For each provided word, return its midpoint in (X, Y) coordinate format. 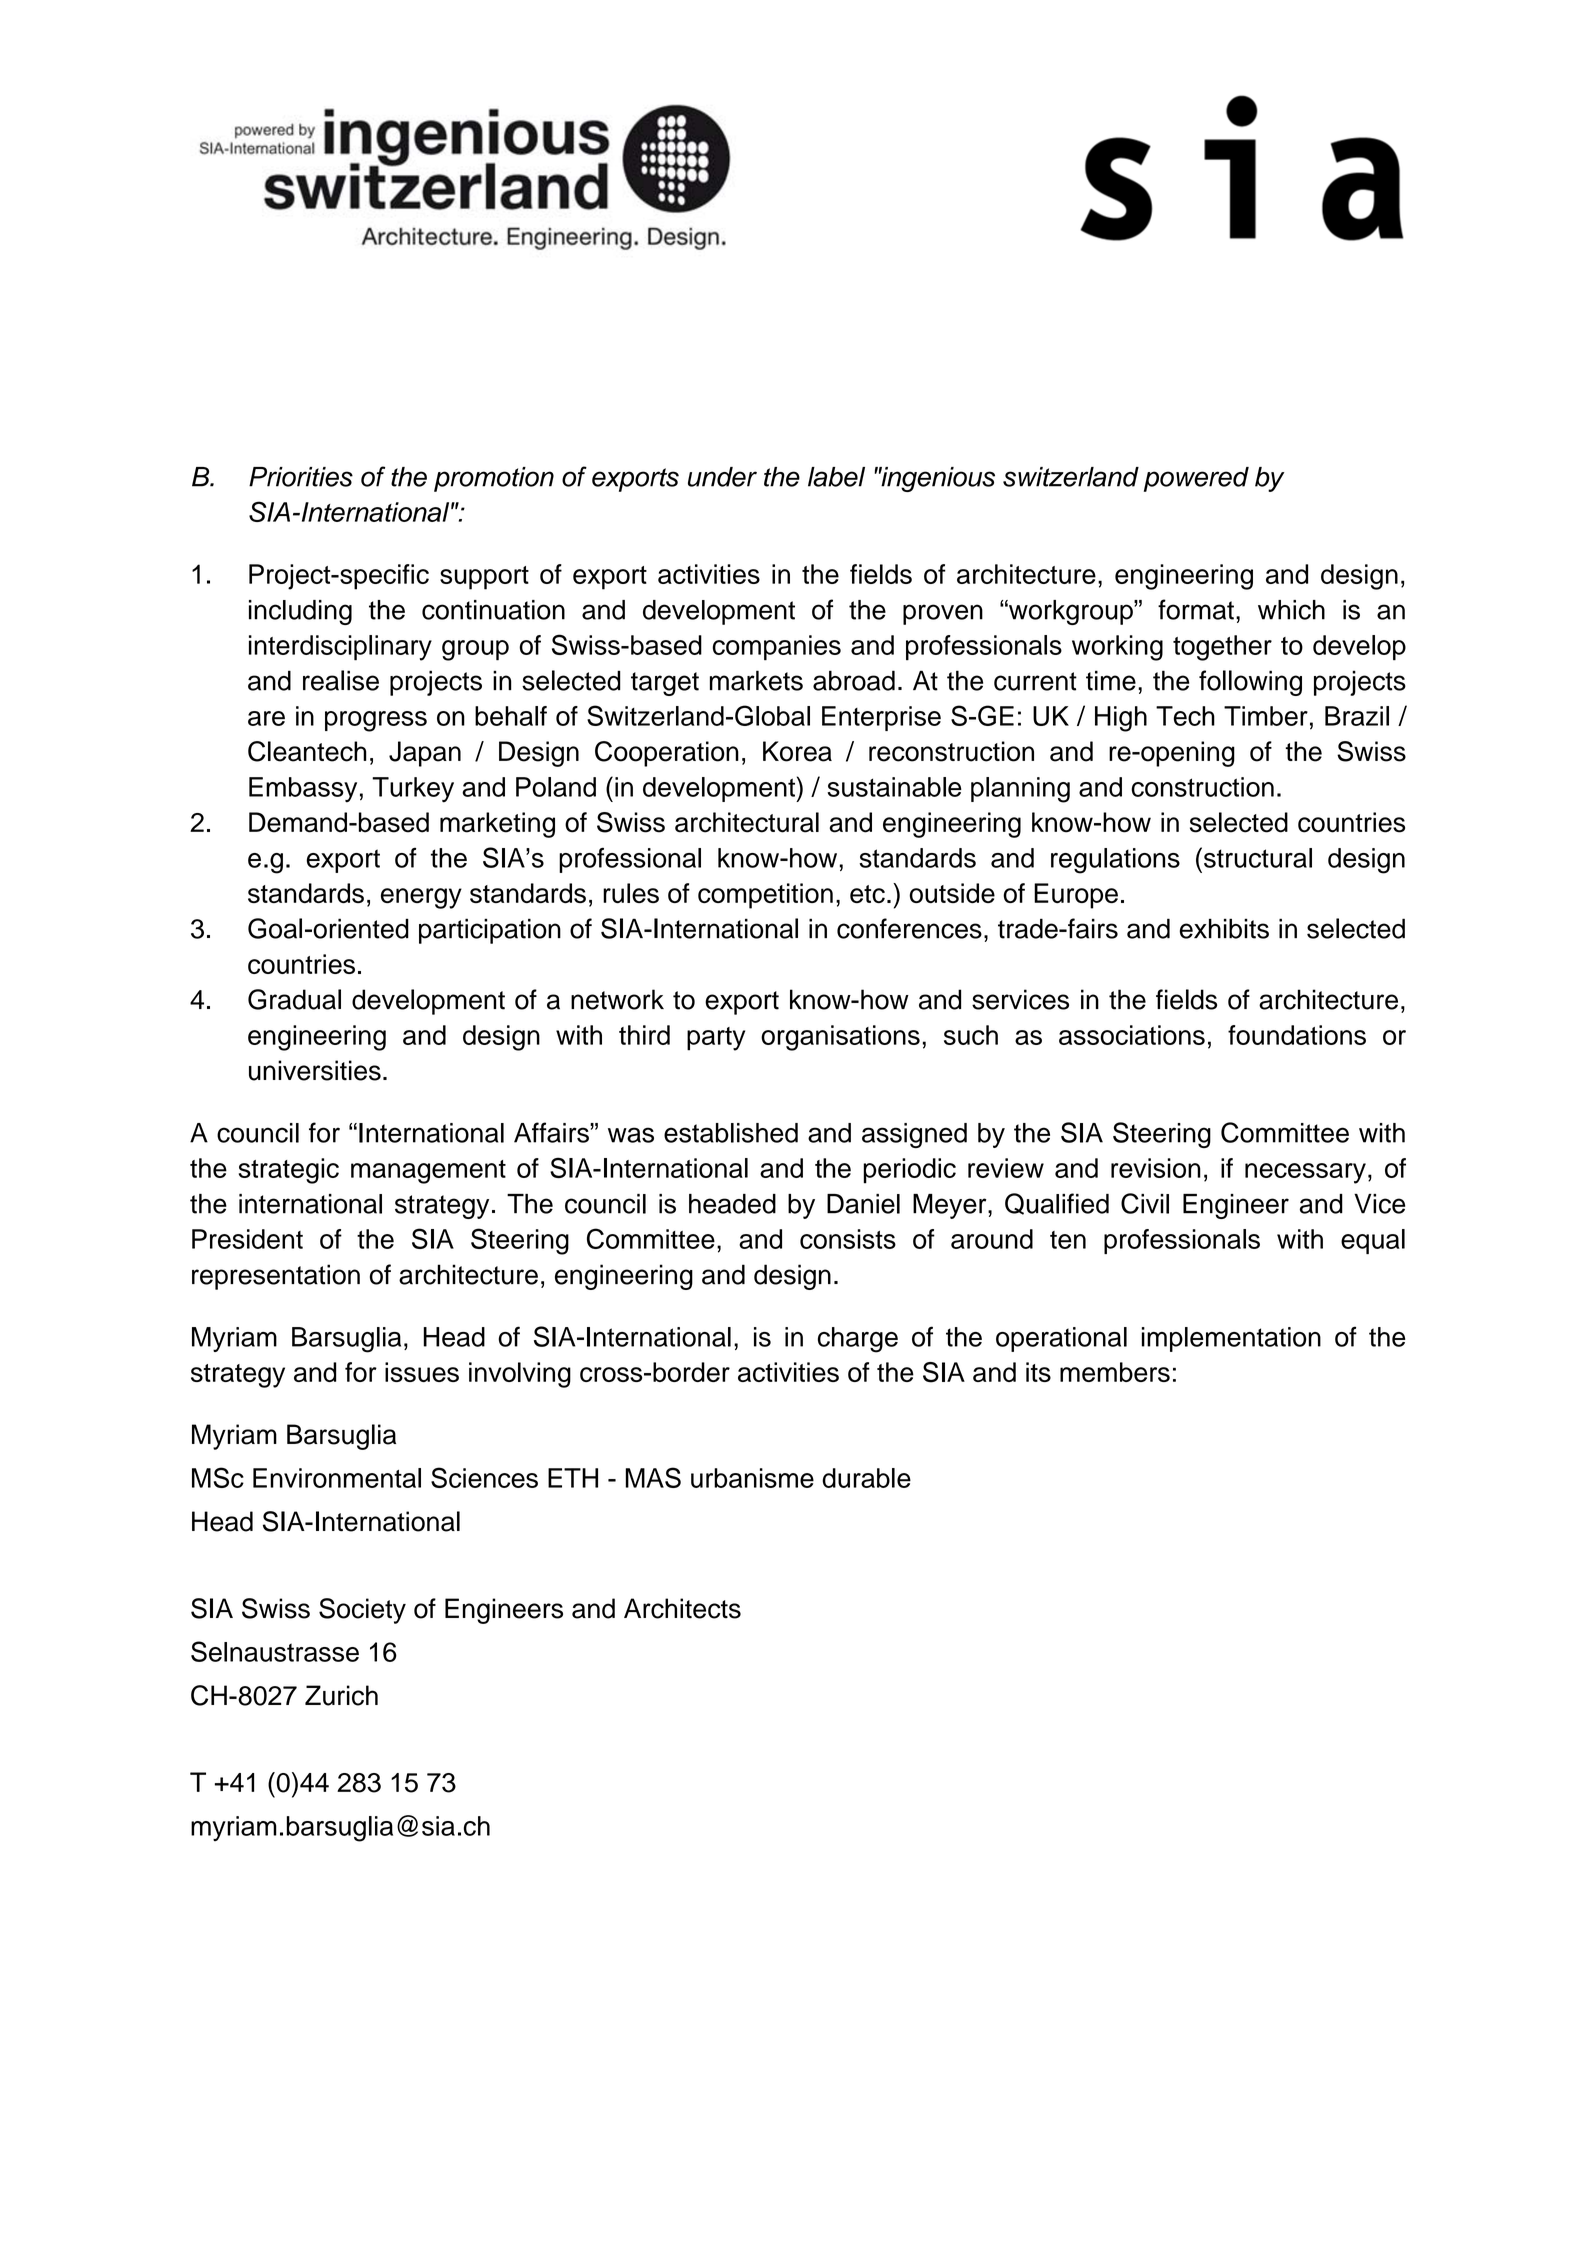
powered (1196, 479)
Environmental (337, 1478)
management (428, 1172)
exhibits (1224, 928)
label (836, 477)
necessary (1305, 1173)
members (1115, 1372)
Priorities (301, 477)
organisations (840, 1038)
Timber (1266, 716)
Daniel (863, 1204)
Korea (797, 751)
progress (376, 721)
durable (866, 1478)
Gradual (294, 999)
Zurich (341, 1695)
